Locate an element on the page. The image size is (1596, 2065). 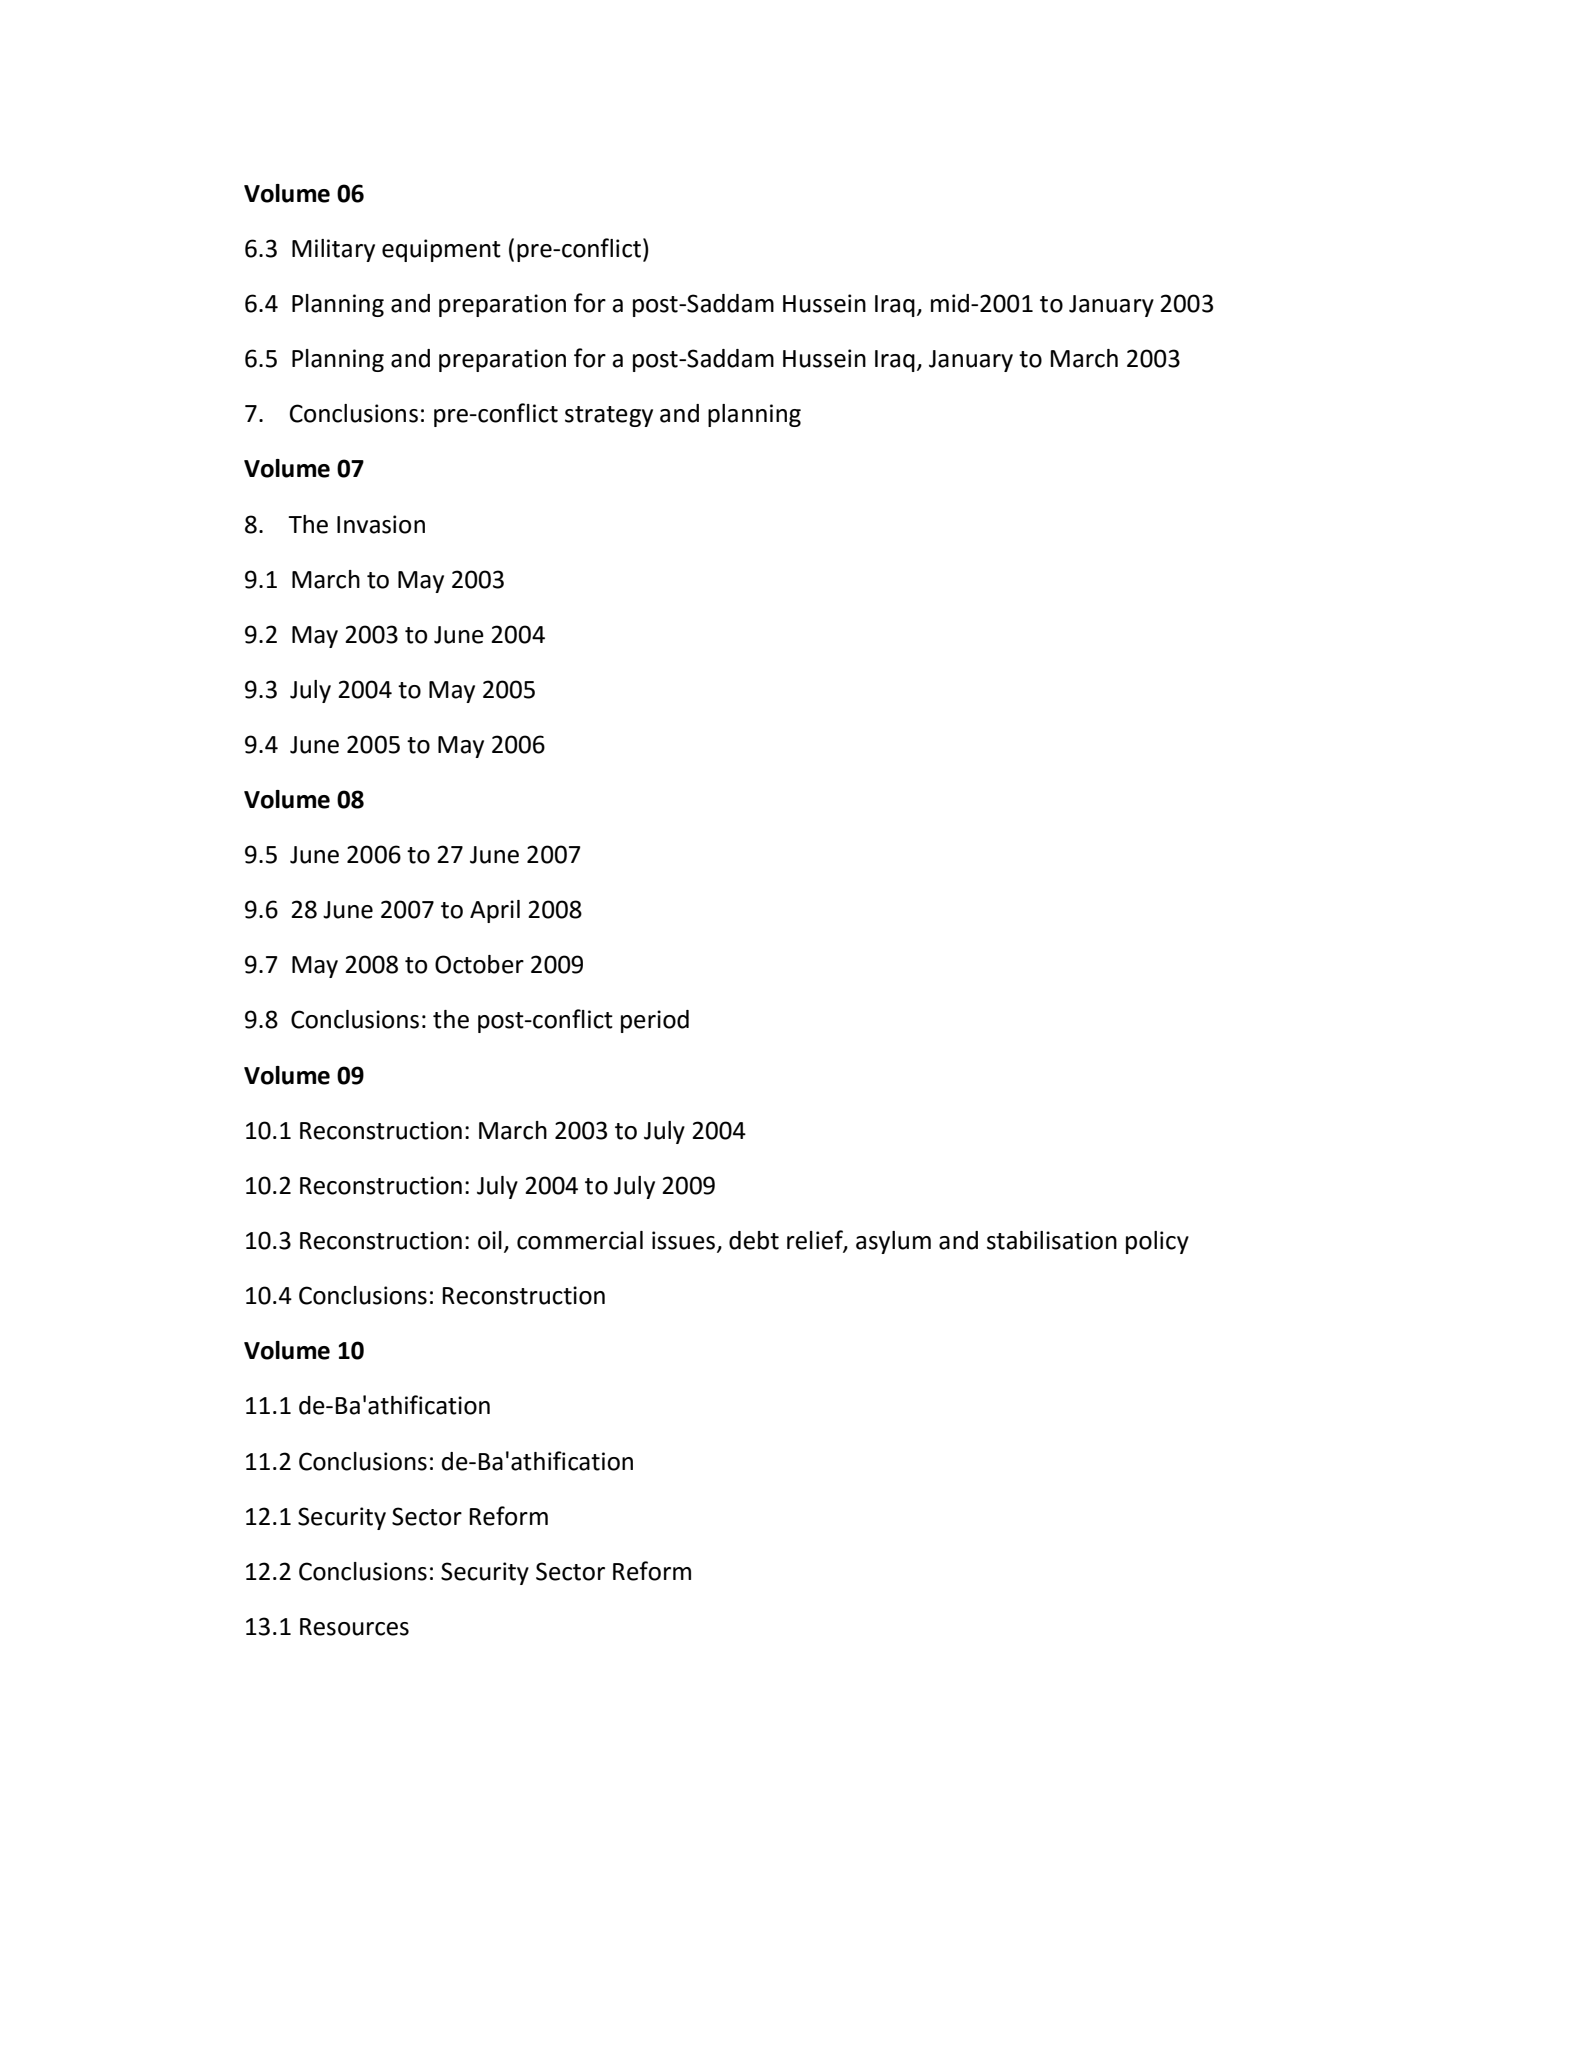
debt is located at coordinates (754, 1240).
